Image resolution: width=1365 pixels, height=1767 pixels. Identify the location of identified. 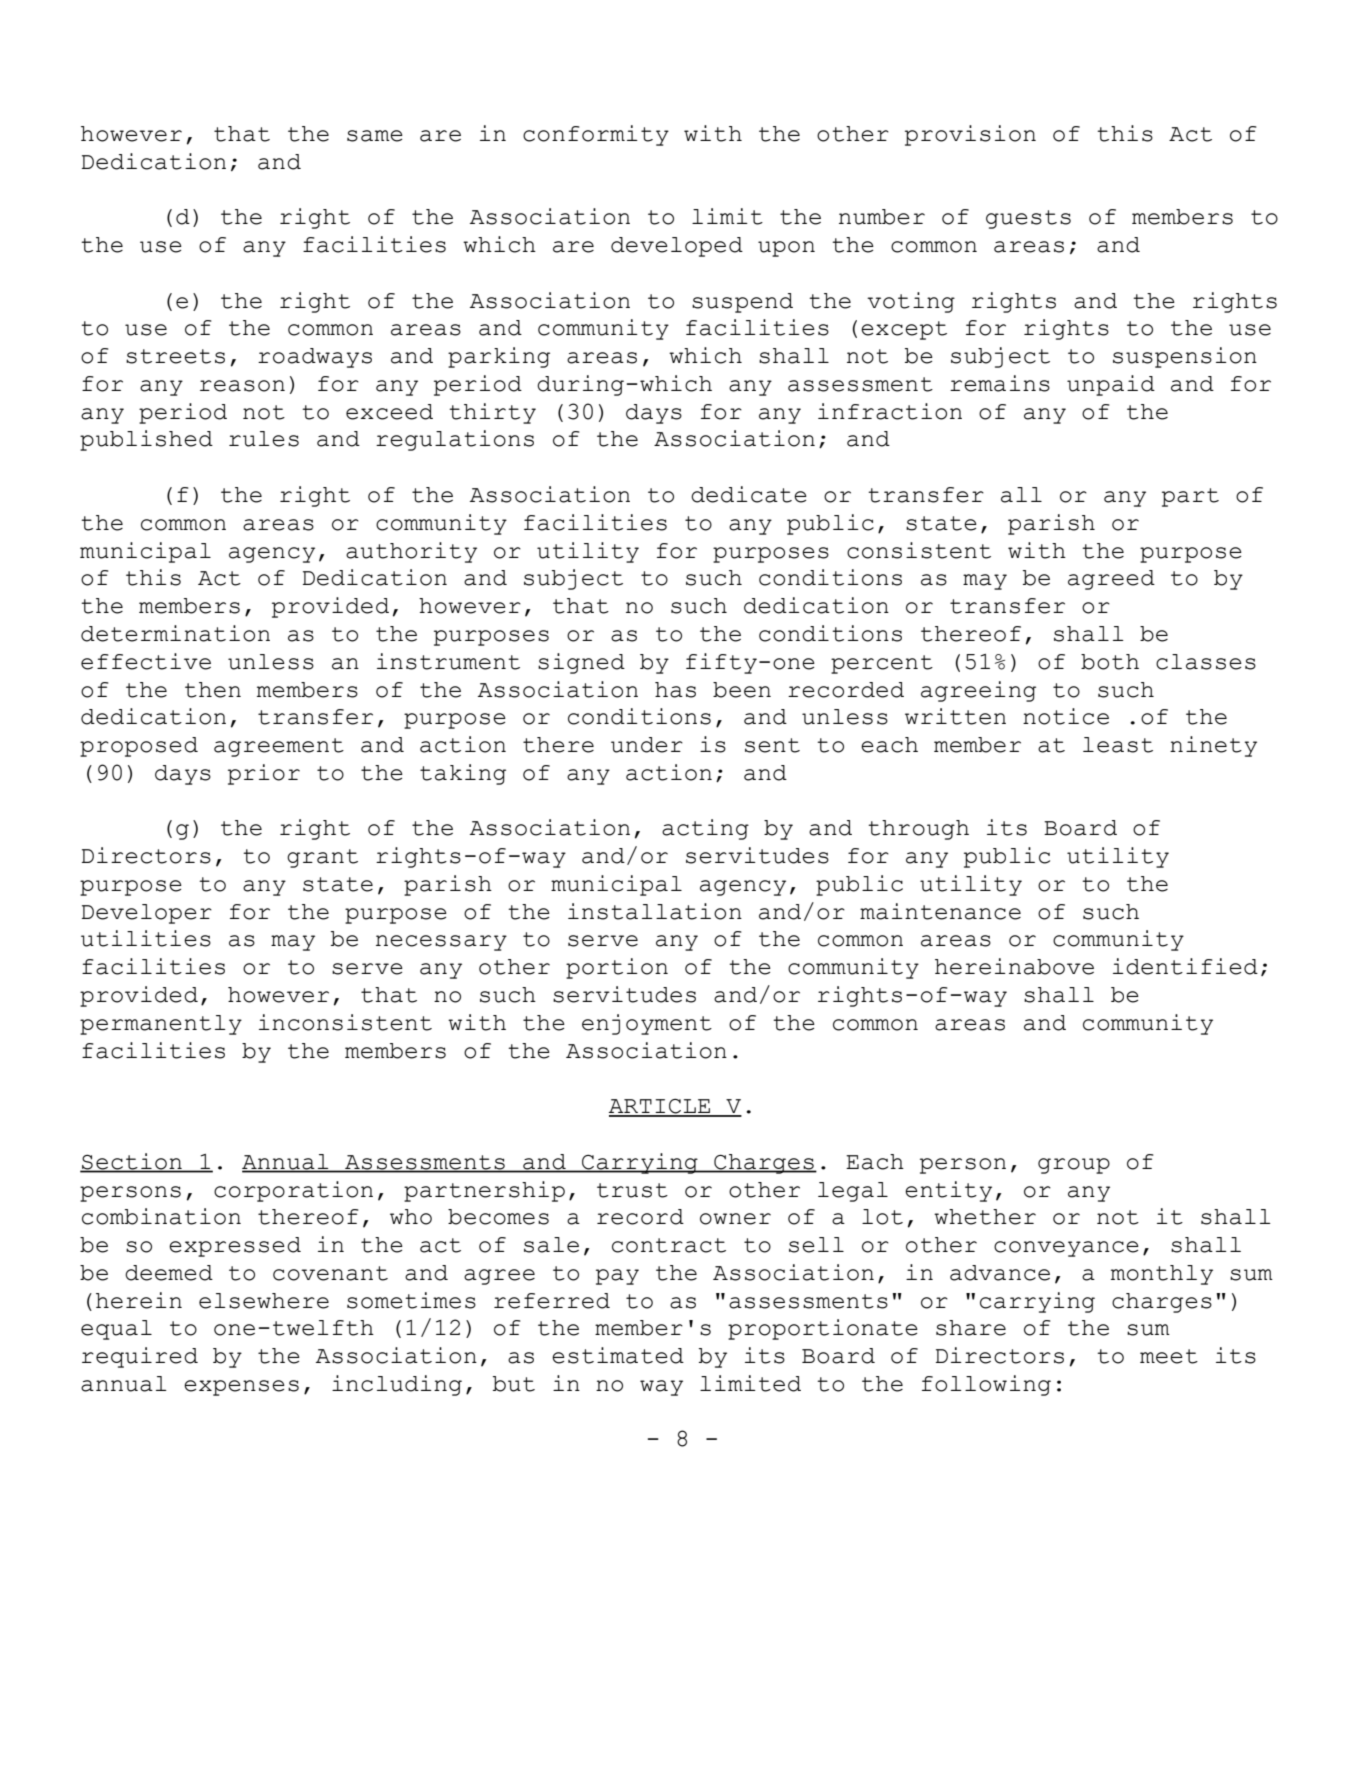
(1185, 966).
